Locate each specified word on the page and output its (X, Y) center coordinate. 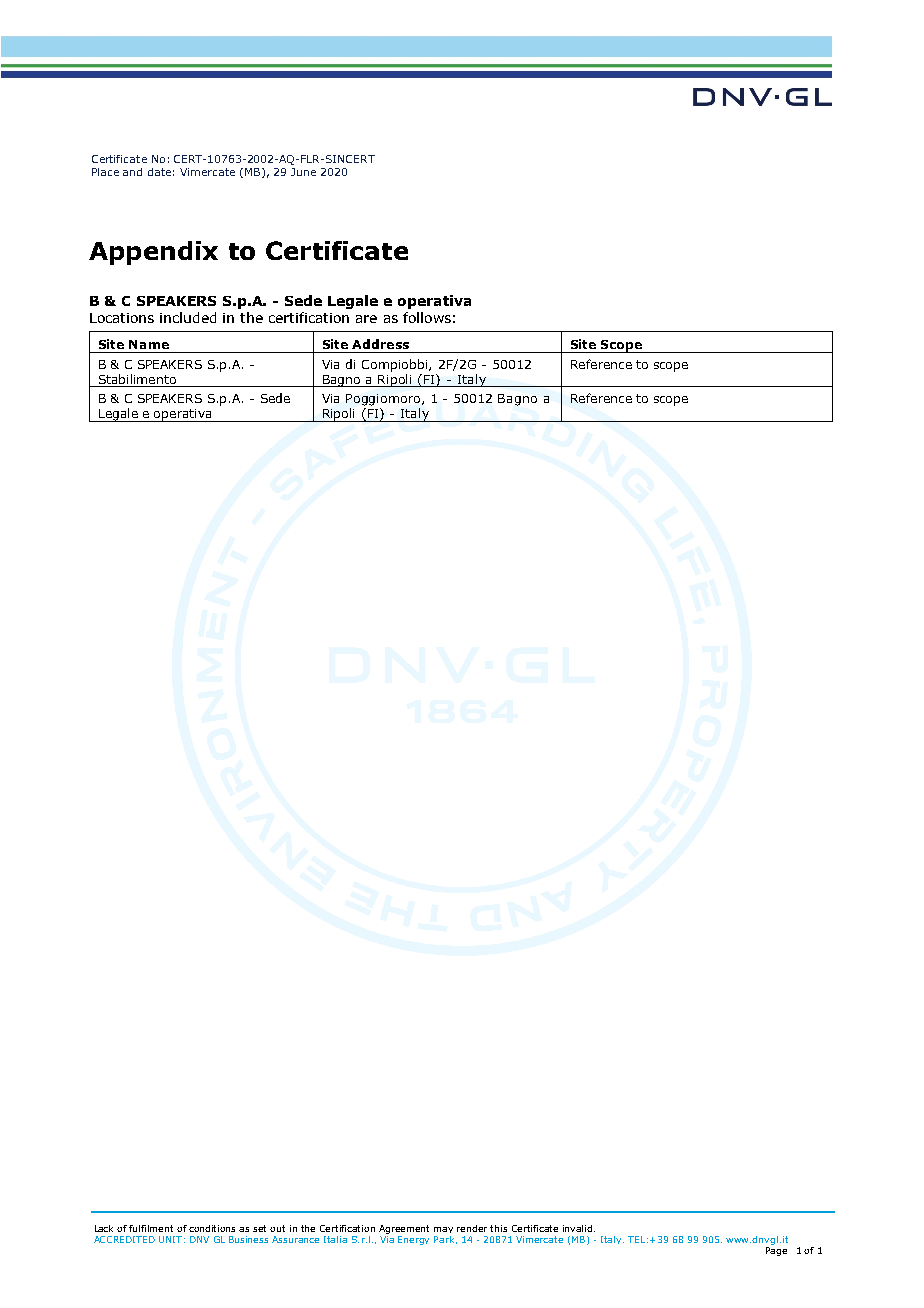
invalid (579, 1228)
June (303, 172)
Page (776, 1251)
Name (149, 344)
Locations (122, 318)
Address (380, 344)
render (472, 1228)
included (188, 317)
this (498, 1228)
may (443, 1230)
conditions (212, 1228)
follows (427, 317)
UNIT (170, 1239)
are (366, 319)
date (159, 172)
